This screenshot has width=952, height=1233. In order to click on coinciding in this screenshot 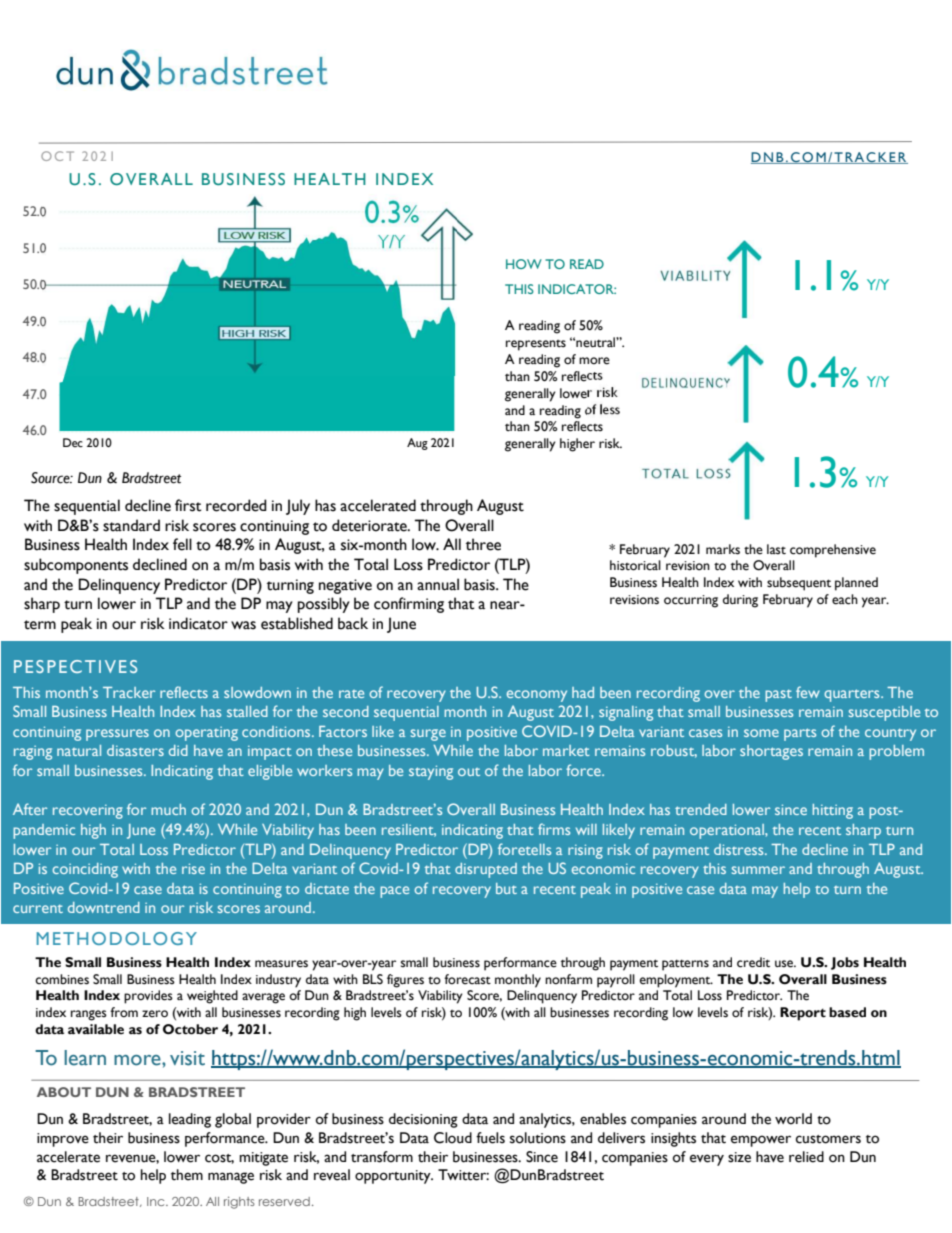, I will do `click(85, 870)`.
